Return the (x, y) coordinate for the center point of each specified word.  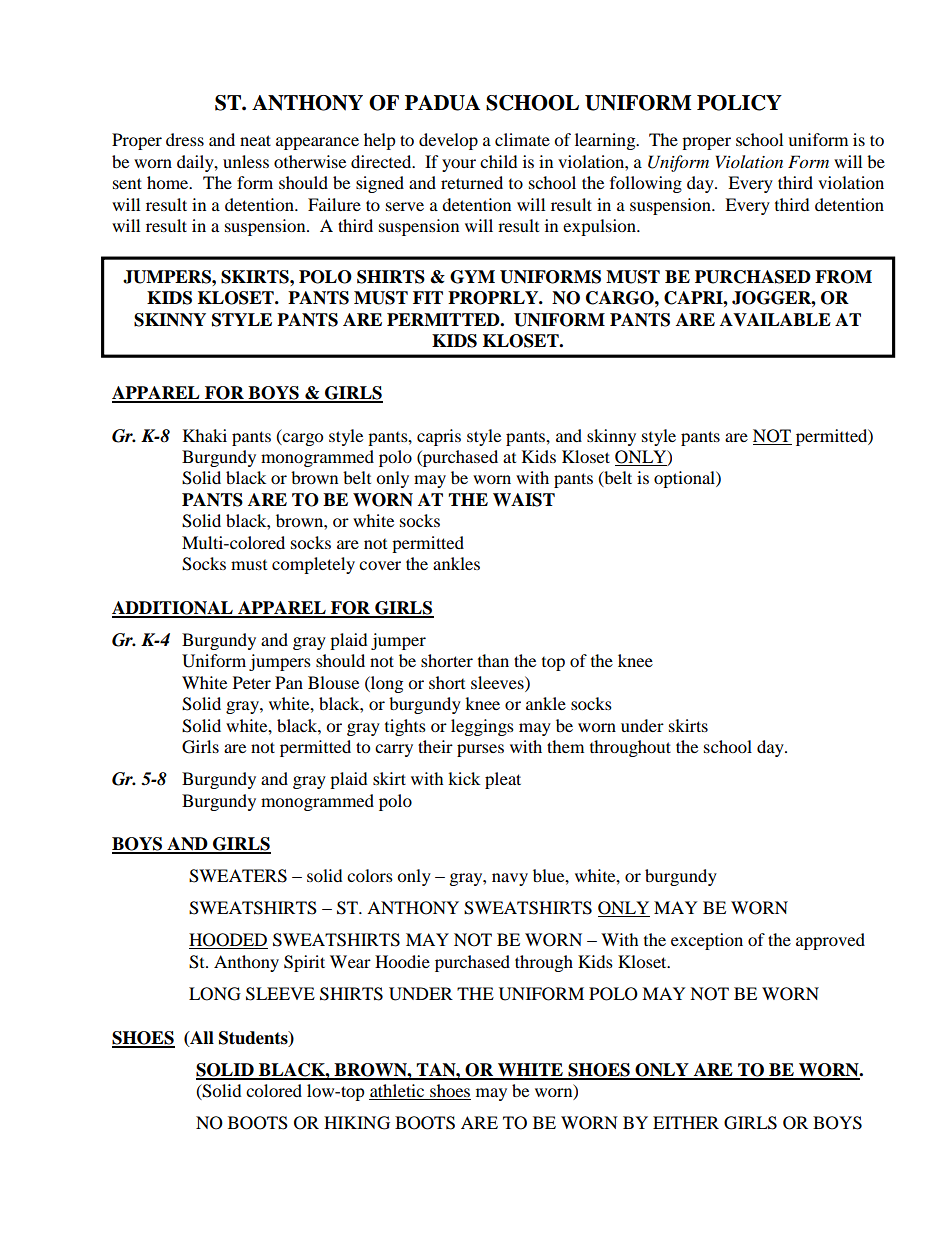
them (565, 746)
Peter (252, 682)
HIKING (357, 1123)
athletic (397, 1090)
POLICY (739, 103)
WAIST (524, 500)
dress (185, 139)
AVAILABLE (775, 319)
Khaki (205, 435)
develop (448, 141)
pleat (503, 780)
